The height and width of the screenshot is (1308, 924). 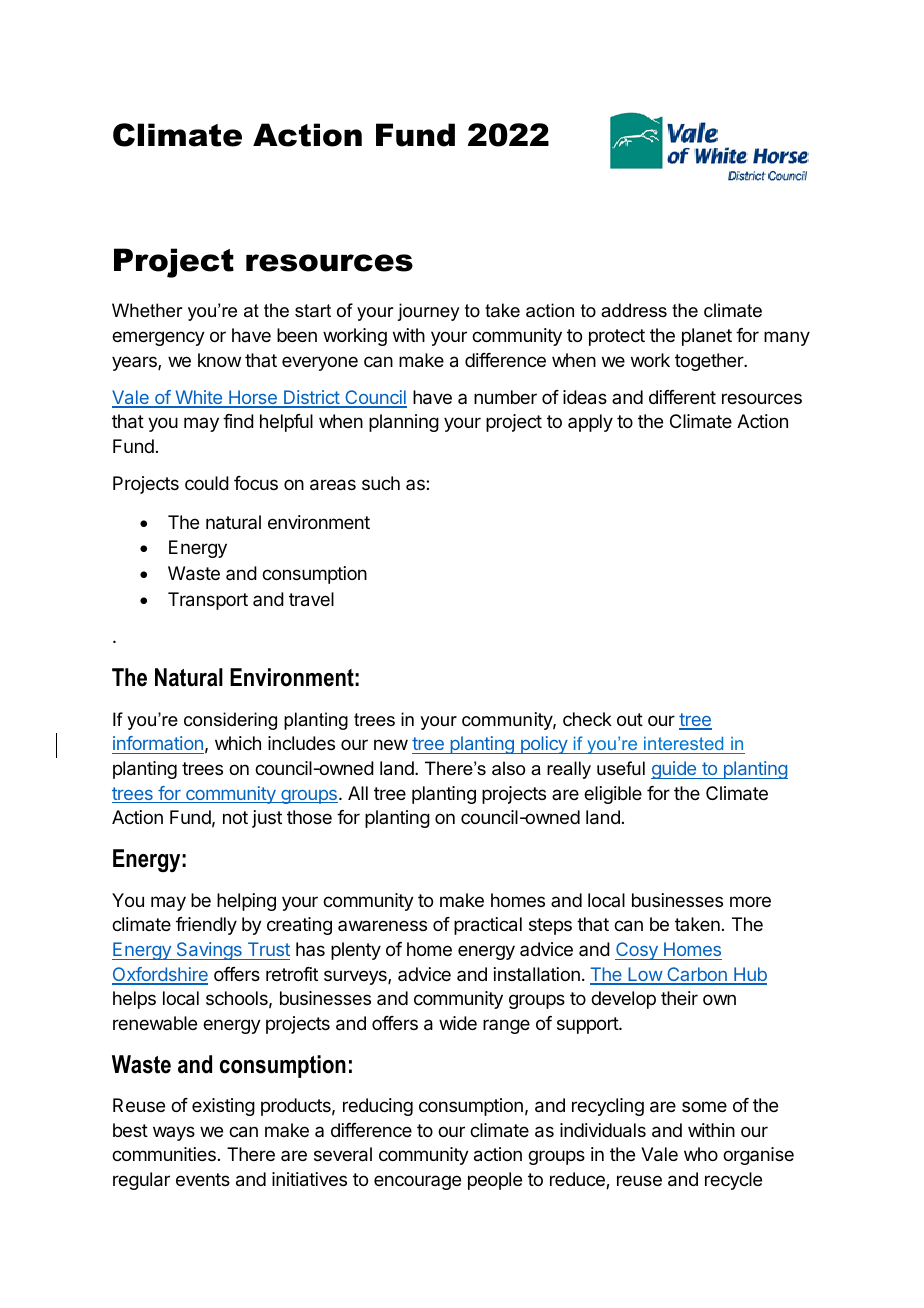 I want to click on events, so click(x=203, y=1179).
